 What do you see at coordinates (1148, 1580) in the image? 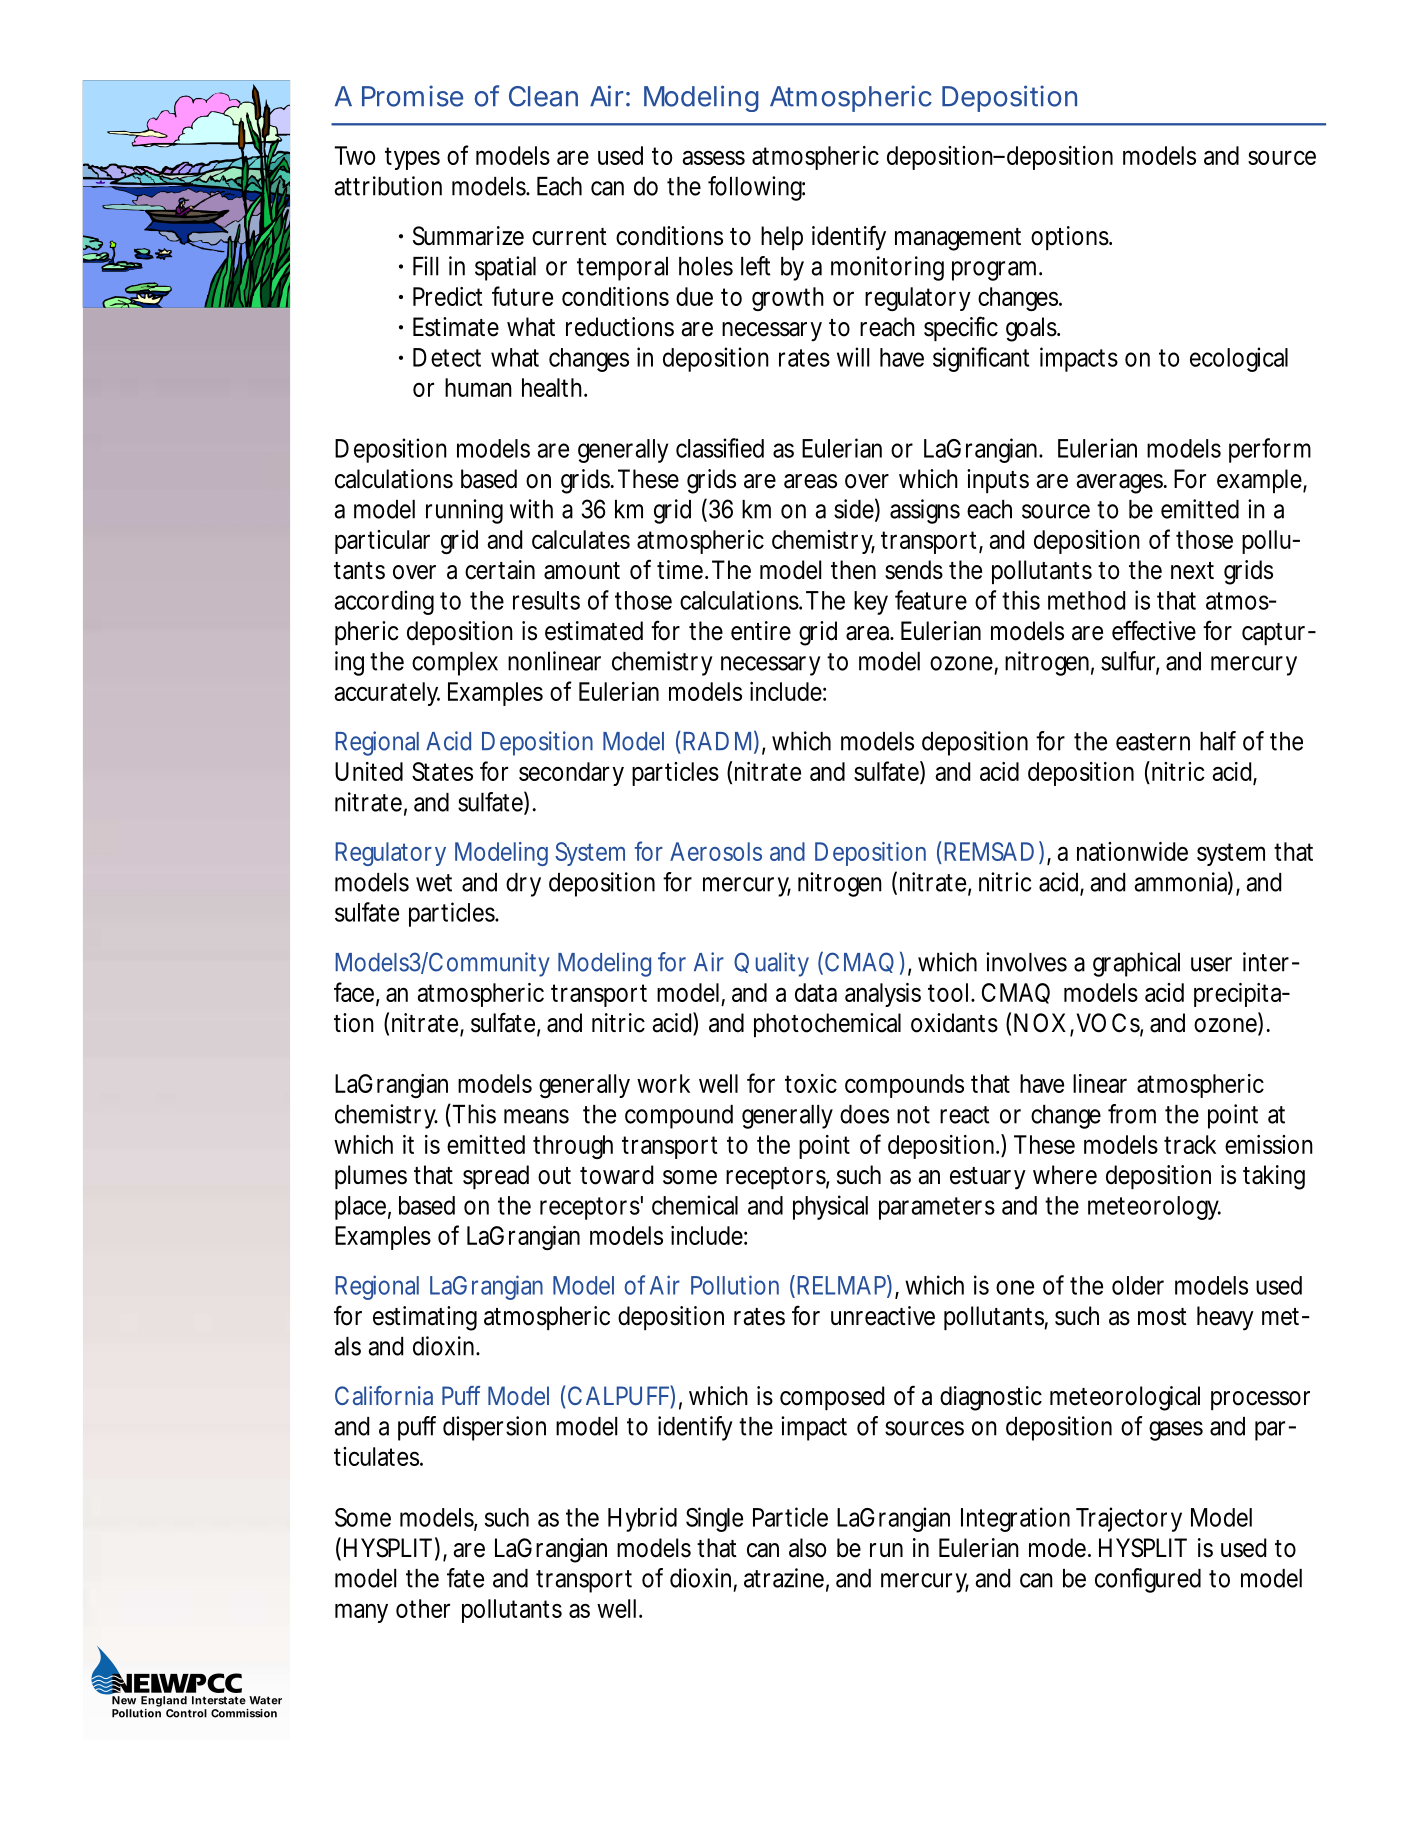
I see `configured` at bounding box center [1148, 1580].
